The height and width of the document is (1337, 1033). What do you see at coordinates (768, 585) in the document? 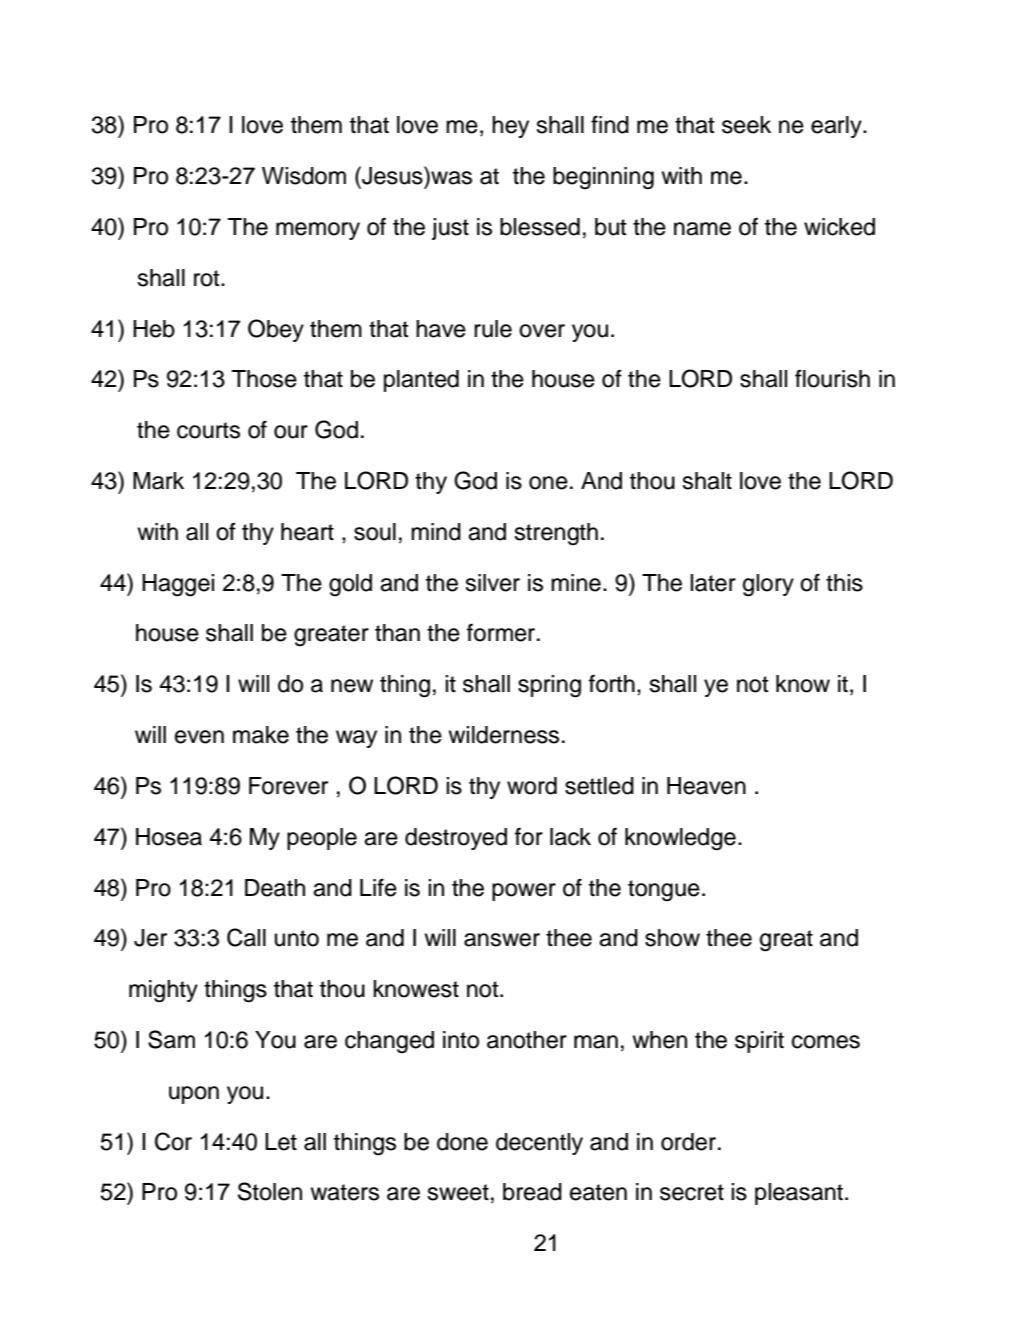
I see `glory` at bounding box center [768, 585].
